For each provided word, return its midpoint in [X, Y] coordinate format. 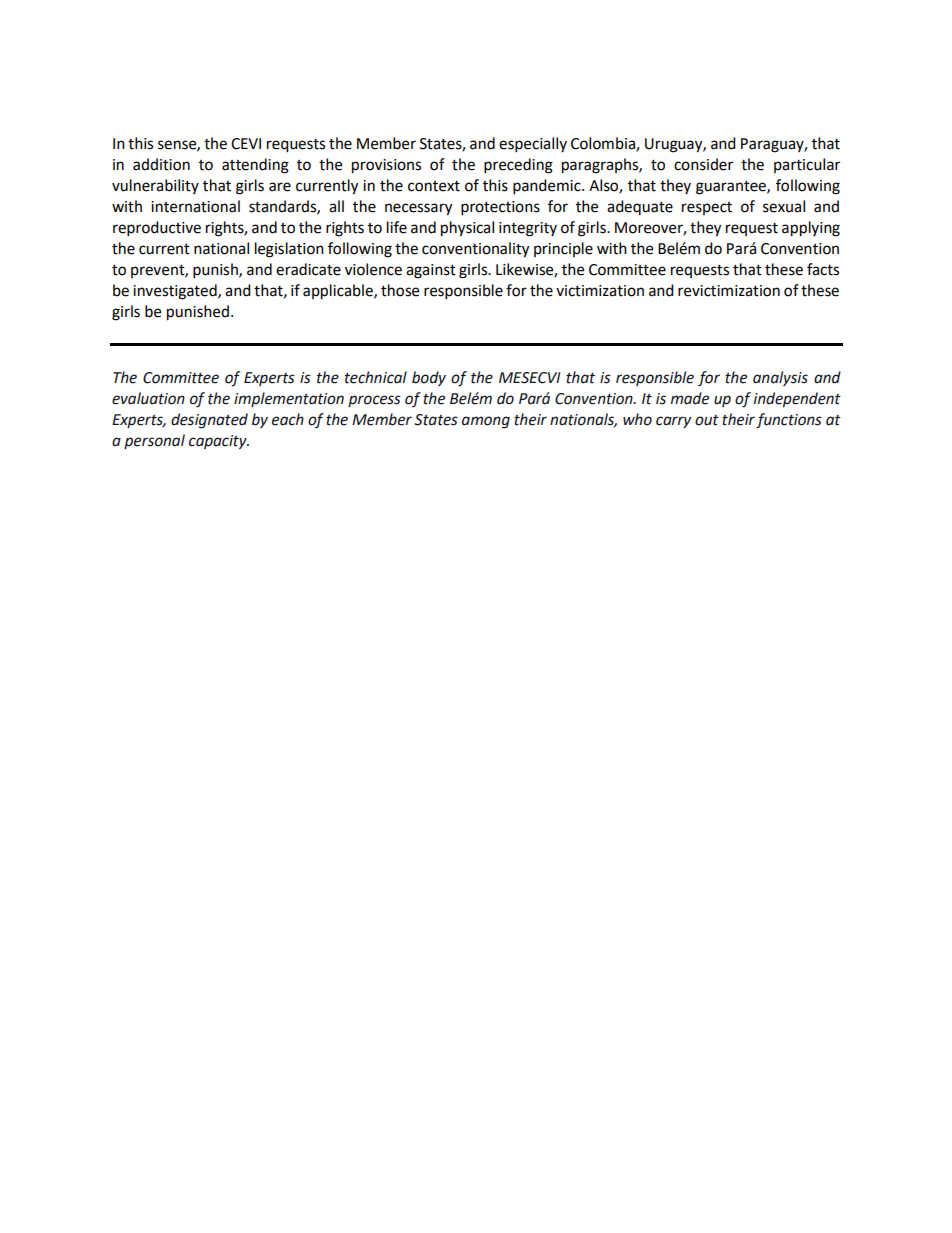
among [486, 422]
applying [811, 229]
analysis [780, 378]
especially [533, 145]
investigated [176, 292]
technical [376, 377]
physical [467, 229]
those [400, 290]
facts [823, 269]
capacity [219, 442]
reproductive [157, 229]
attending [255, 166]
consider [703, 164]
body [429, 378]
